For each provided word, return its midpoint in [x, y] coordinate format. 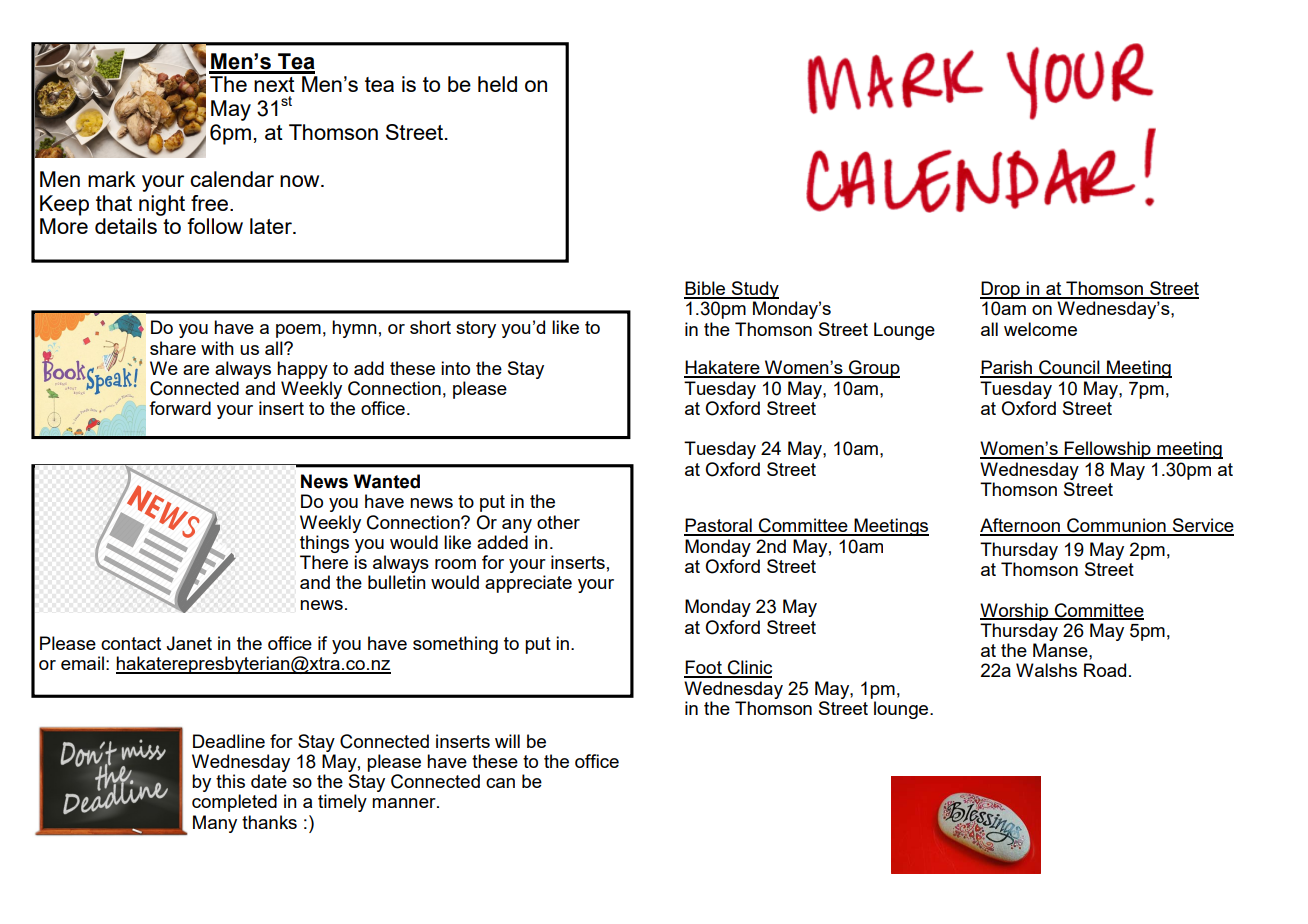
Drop [1001, 290]
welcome [1040, 329]
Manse [1061, 650]
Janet [189, 643]
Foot [704, 668]
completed [234, 803]
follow [215, 226]
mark [112, 179]
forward [180, 408]
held [497, 84]
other [558, 522]
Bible [706, 289]
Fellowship [1108, 450]
